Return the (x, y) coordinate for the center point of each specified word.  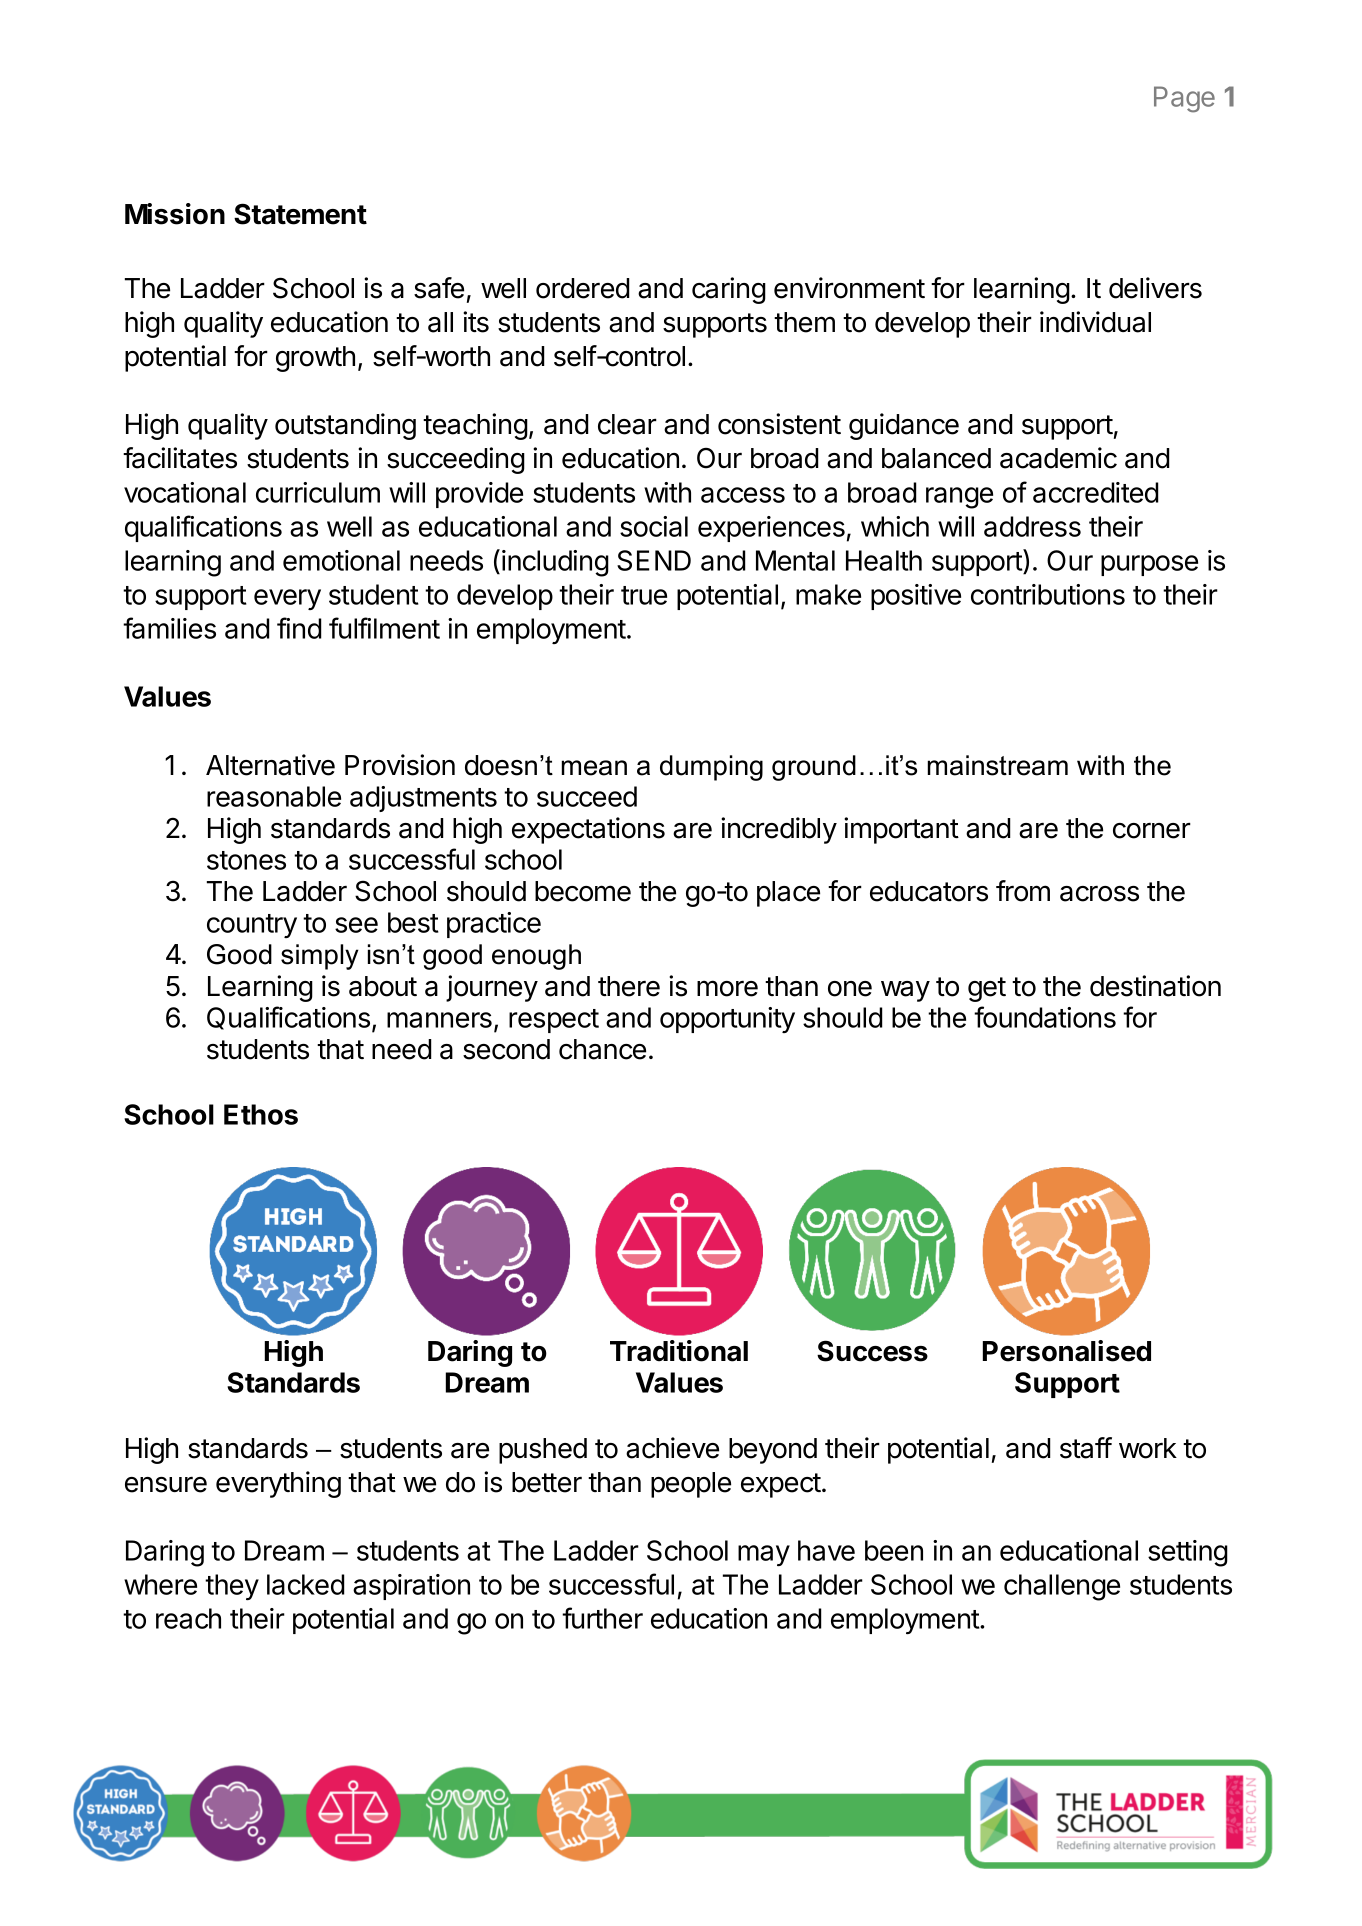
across (1099, 894)
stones (246, 860)
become (583, 891)
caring (729, 290)
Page (1184, 99)
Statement (300, 214)
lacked (306, 1584)
